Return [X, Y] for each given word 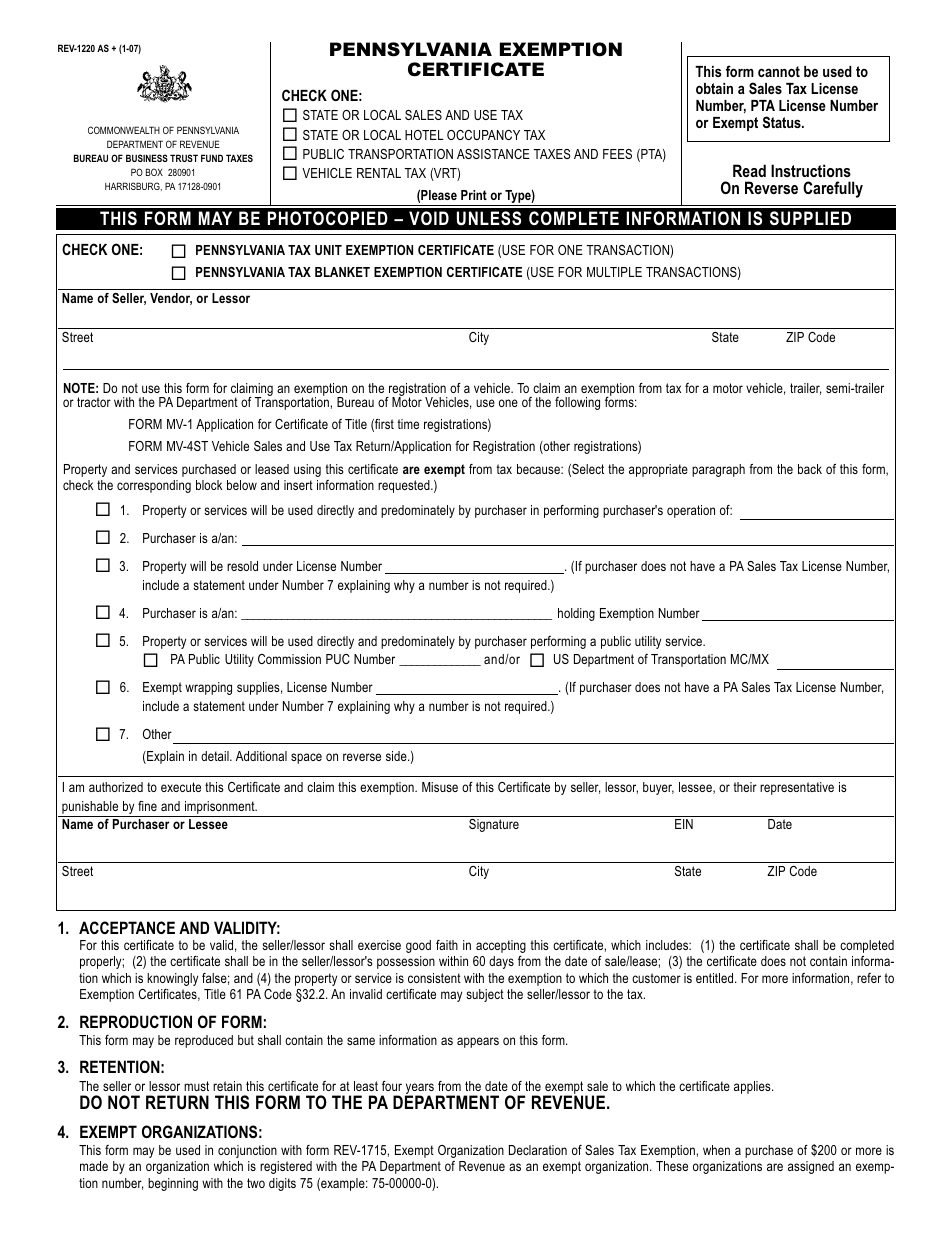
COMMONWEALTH [124, 130]
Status [783, 122]
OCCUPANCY [483, 135]
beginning [173, 1184]
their [745, 787]
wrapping [208, 688]
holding [576, 614]
